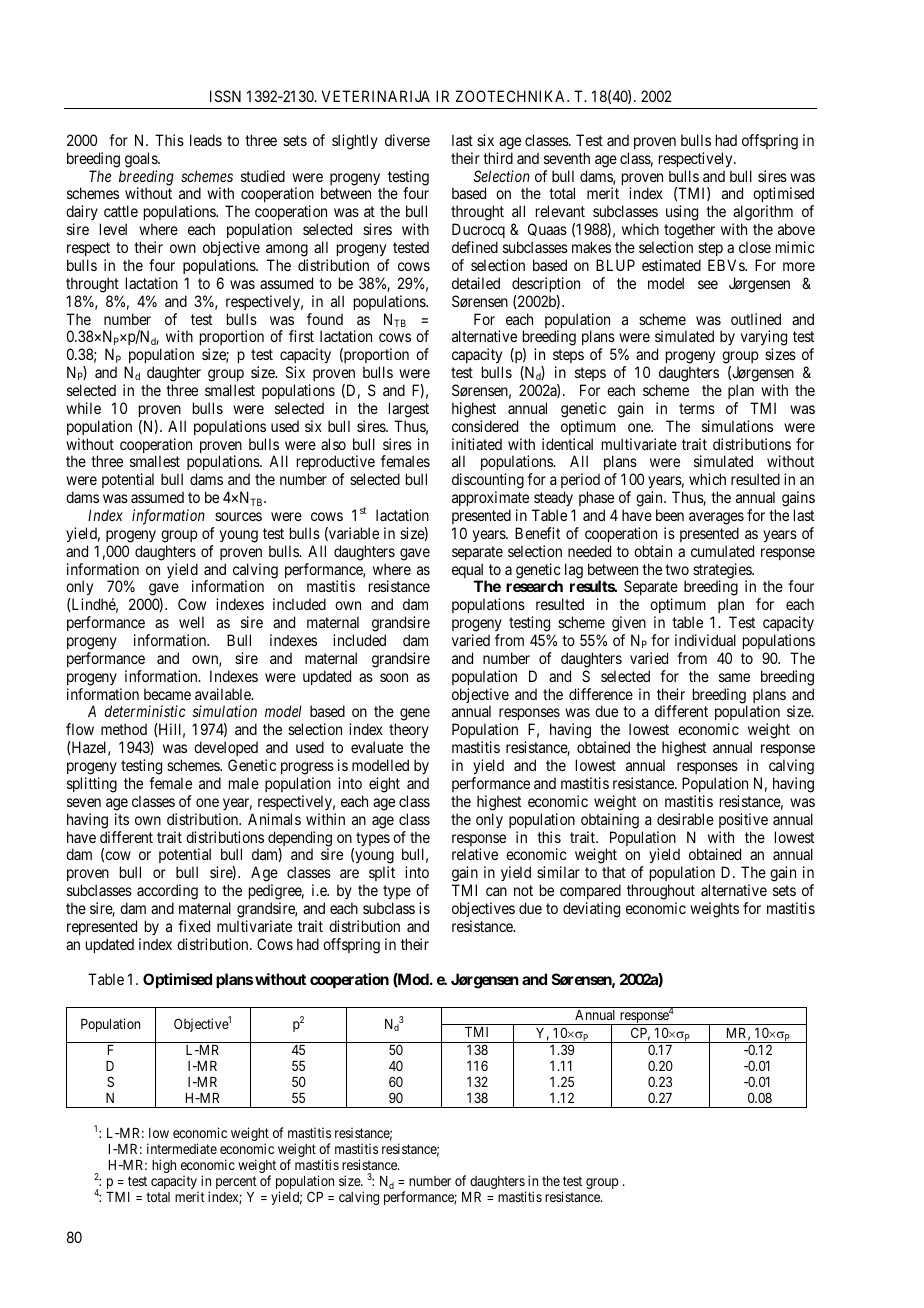 This image has height=1308, width=924. What do you see at coordinates (682, 214) in the image?
I see `using` at bounding box center [682, 214].
